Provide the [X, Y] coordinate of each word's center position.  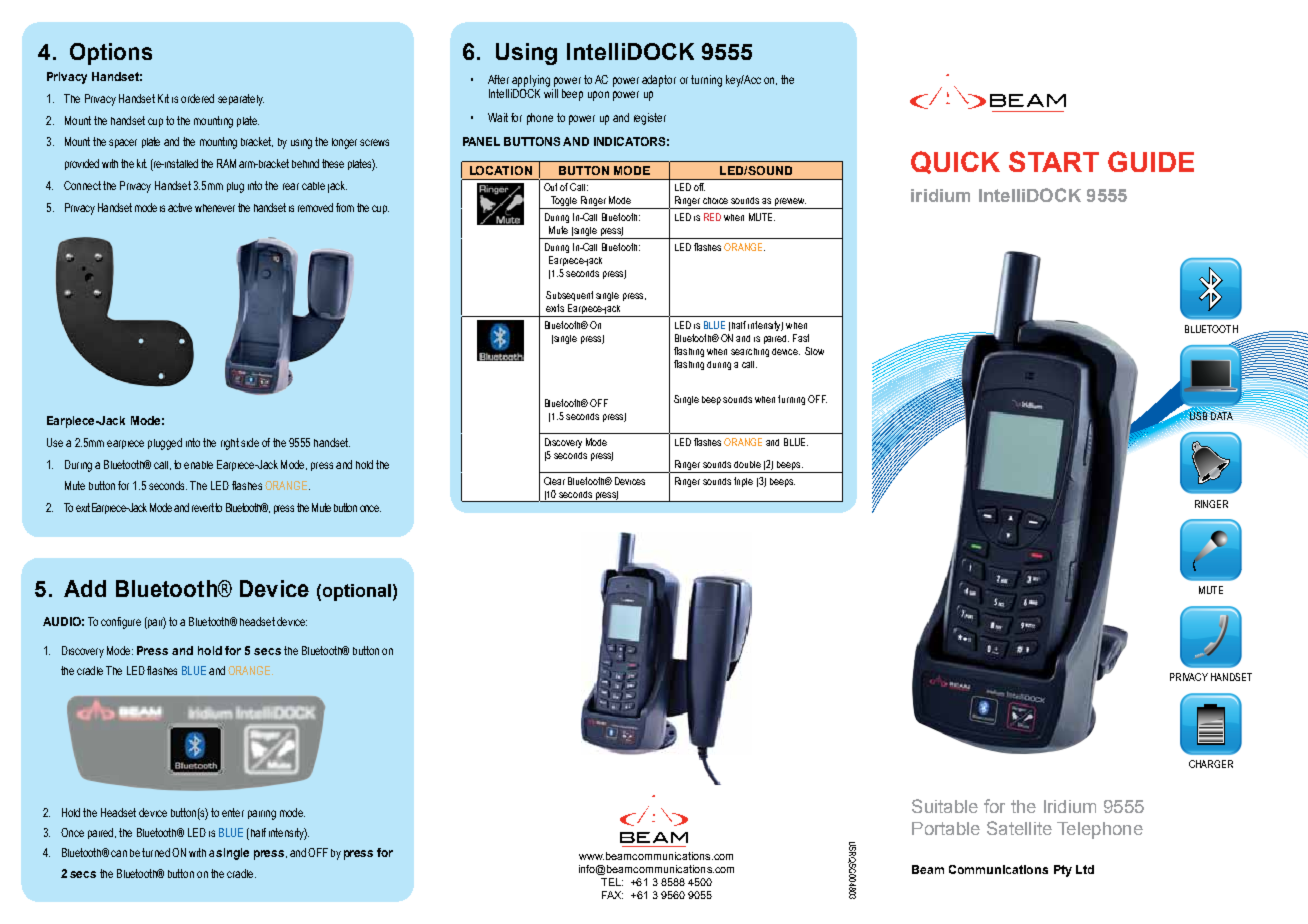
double [747, 464]
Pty [1063, 871]
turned [156, 852]
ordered [197, 98]
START [1054, 161]
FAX [612, 895]
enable [198, 465]
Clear [554, 481]
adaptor [659, 81]
